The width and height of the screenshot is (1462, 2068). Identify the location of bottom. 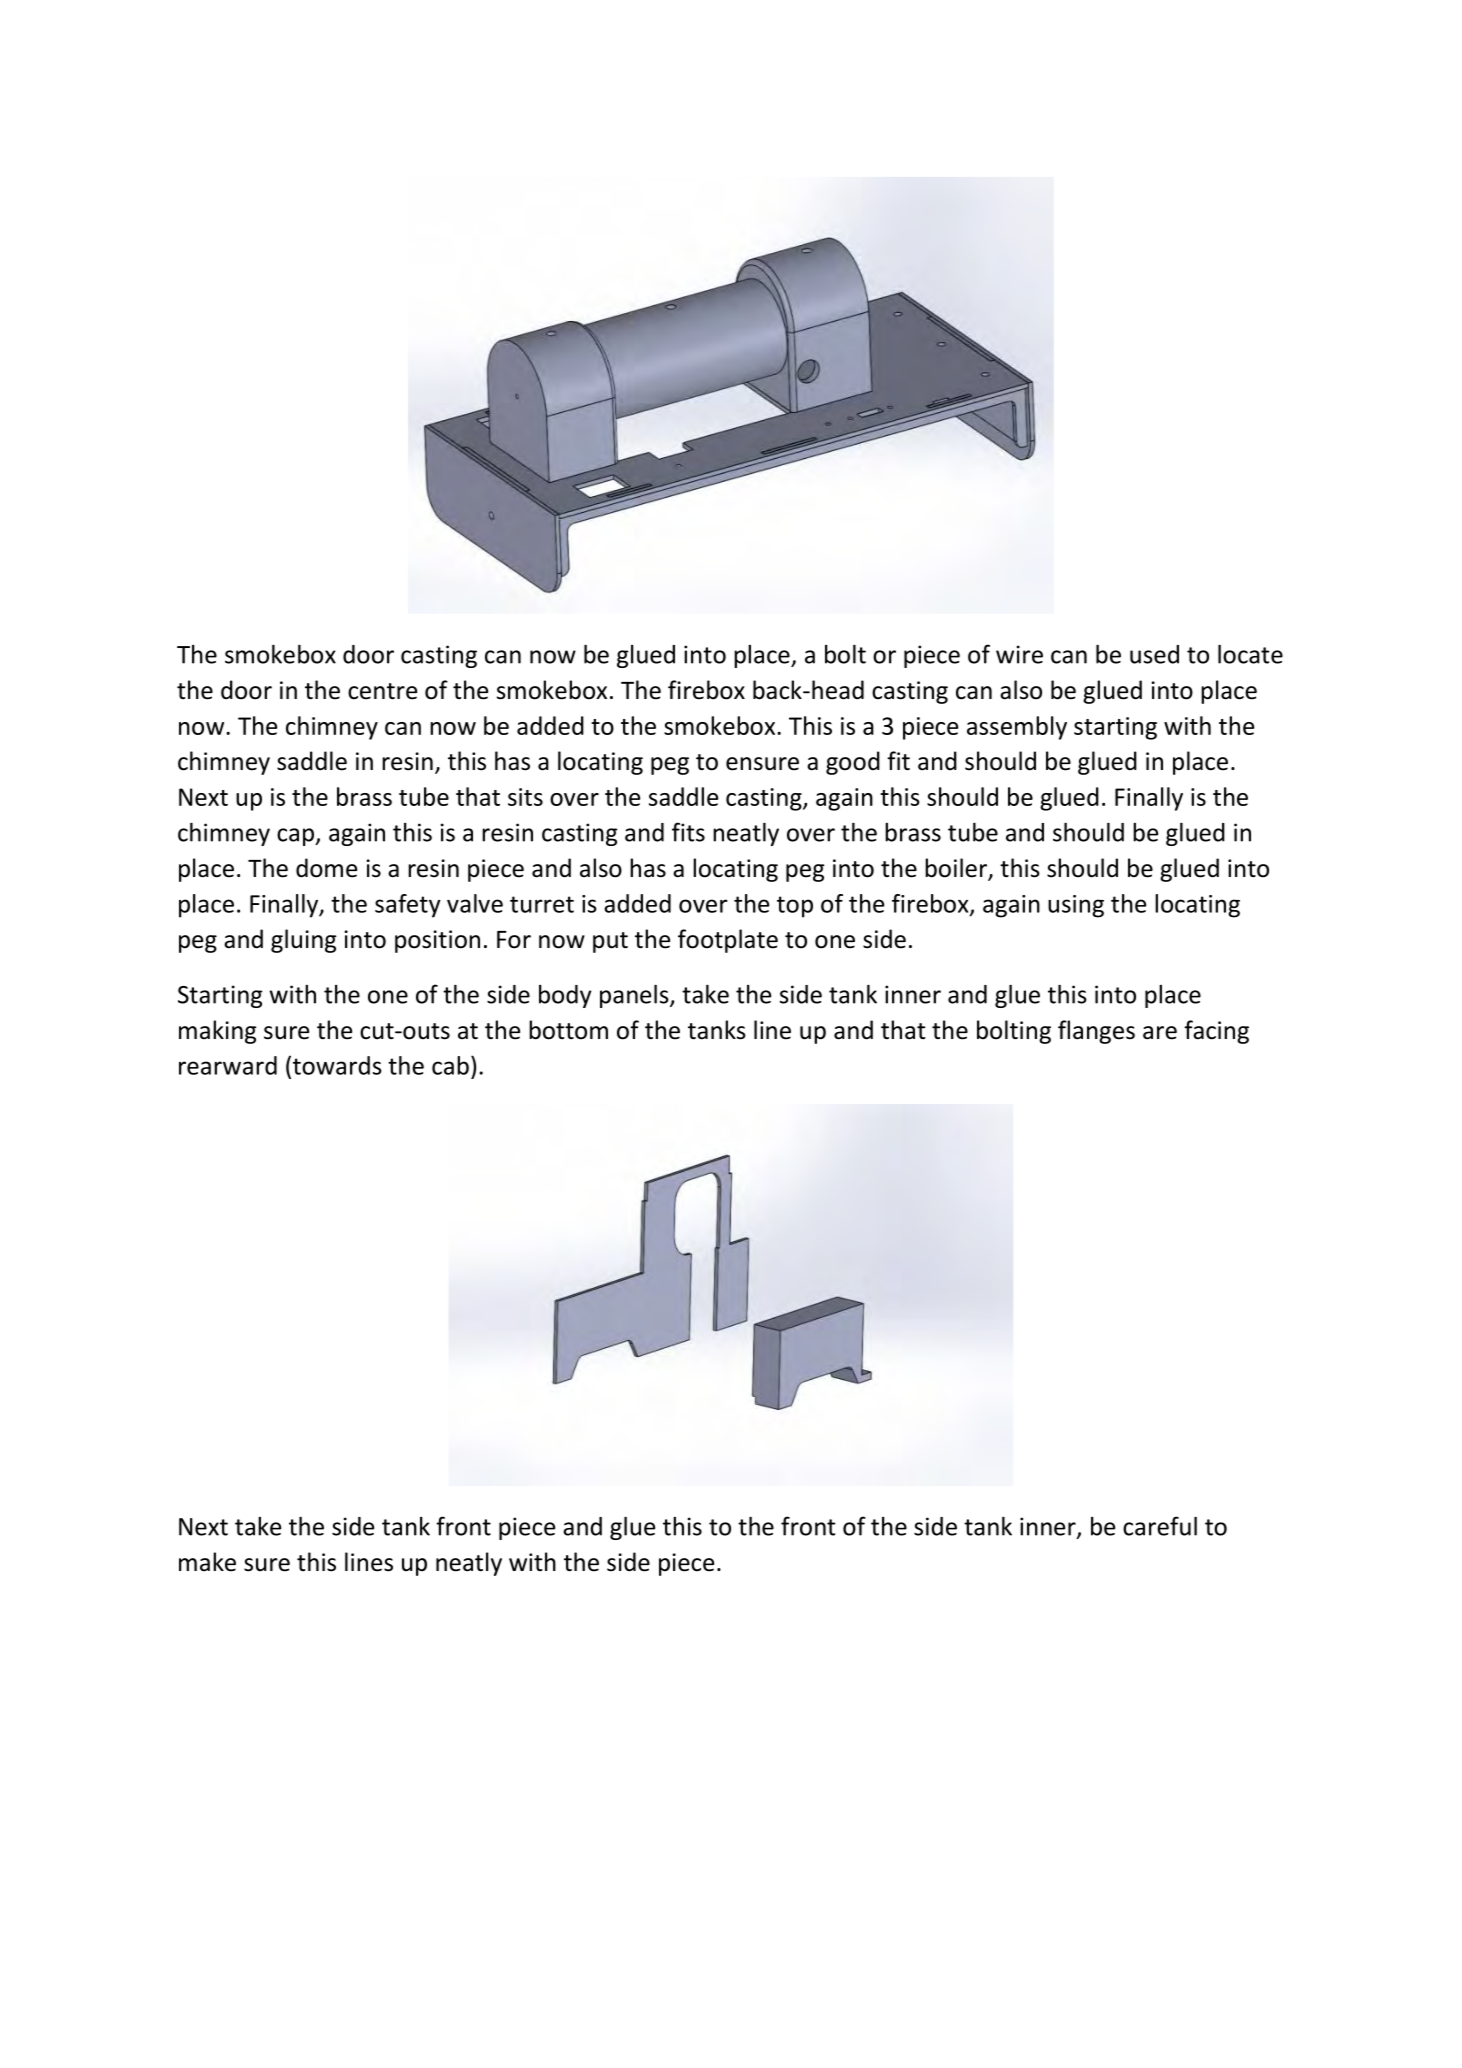
(568, 1030).
